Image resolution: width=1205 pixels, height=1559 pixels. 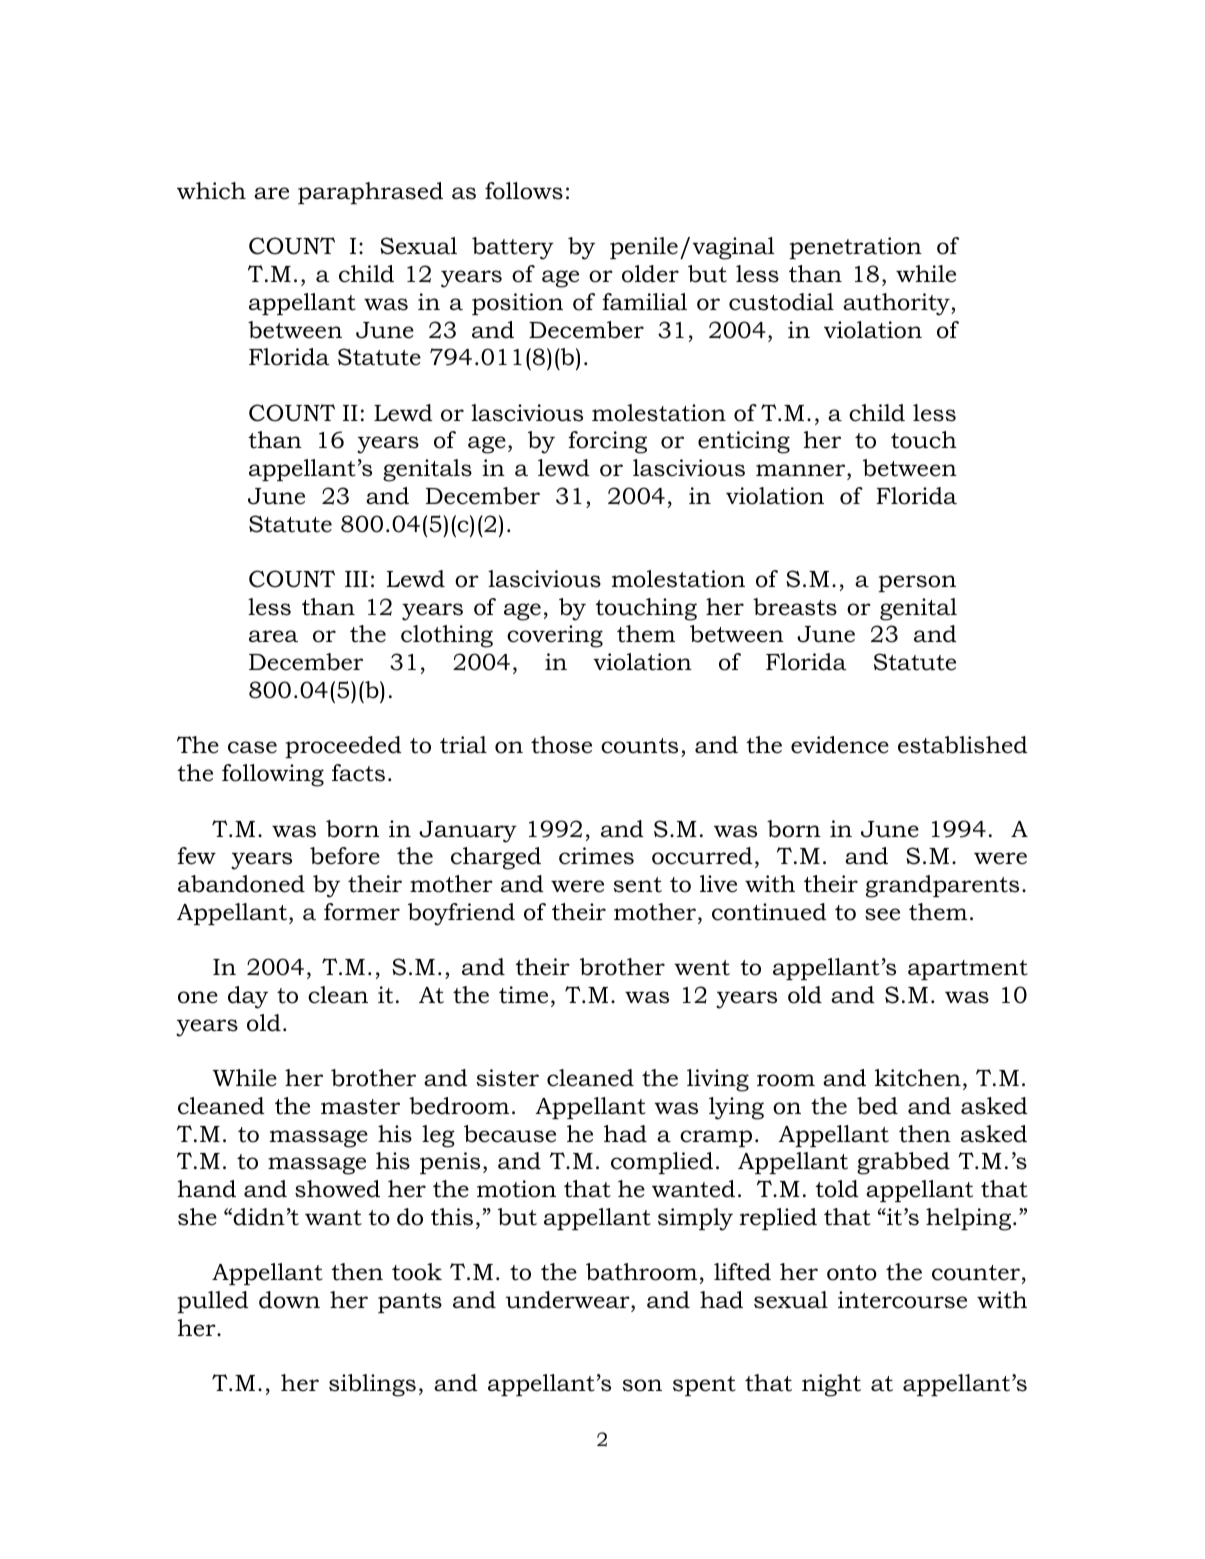 I want to click on night, so click(x=831, y=1385).
